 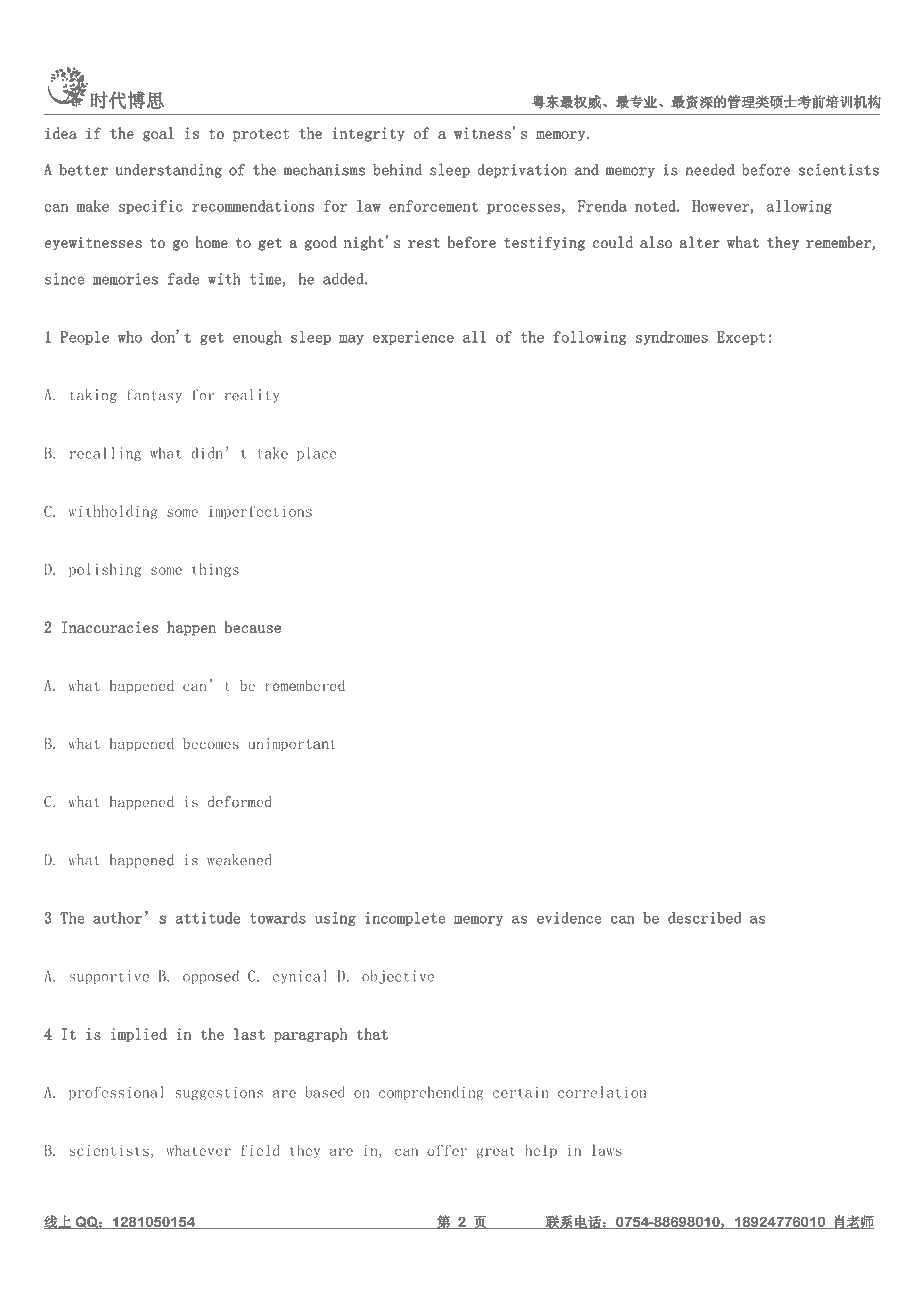 What do you see at coordinates (741, 338) in the screenshot?
I see `Except` at bounding box center [741, 338].
